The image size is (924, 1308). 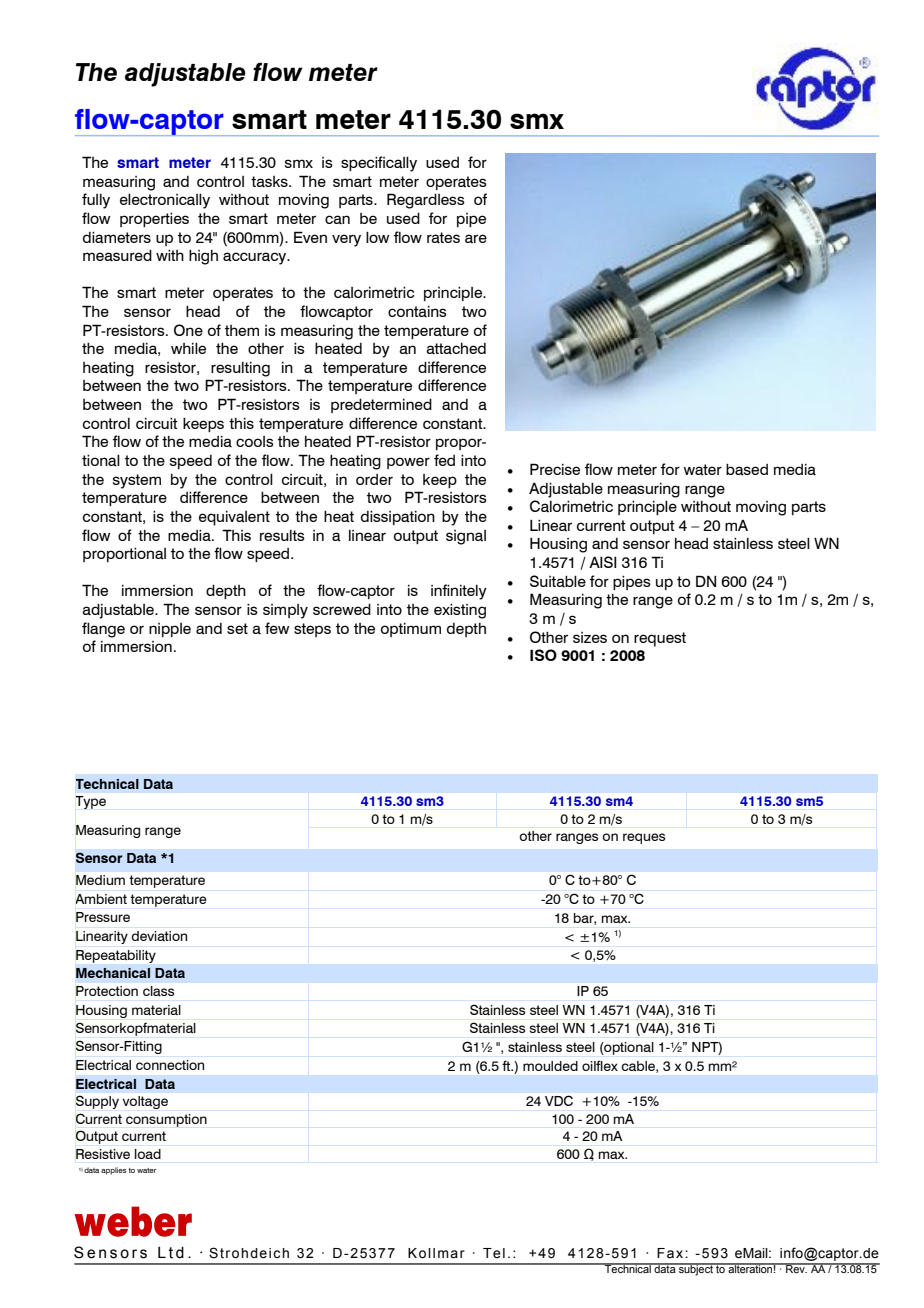 What do you see at coordinates (411, 630) in the page?
I see `optimum` at bounding box center [411, 630].
